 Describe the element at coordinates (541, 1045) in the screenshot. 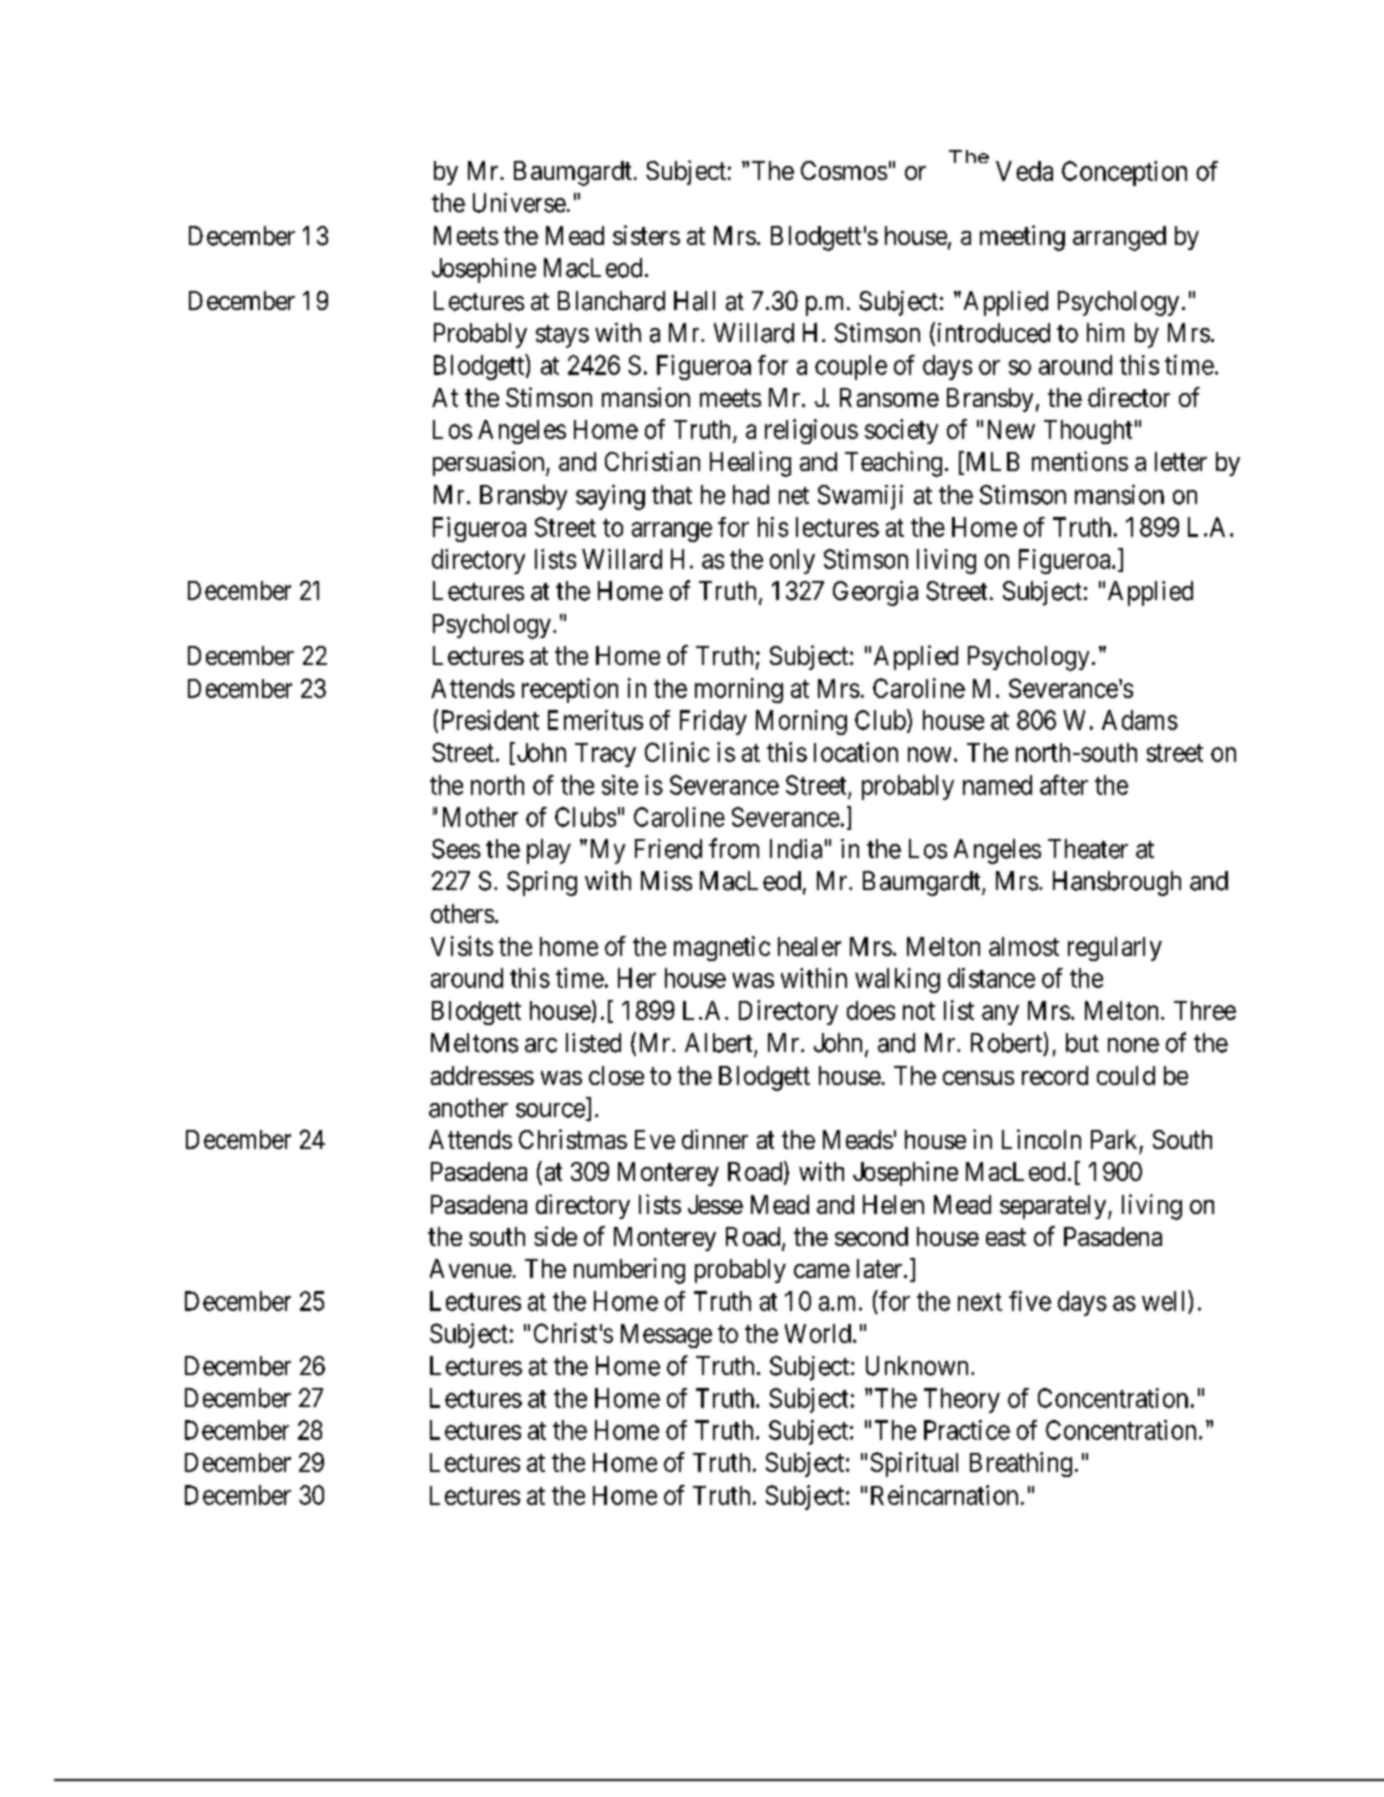

I see `arc` at that location.
